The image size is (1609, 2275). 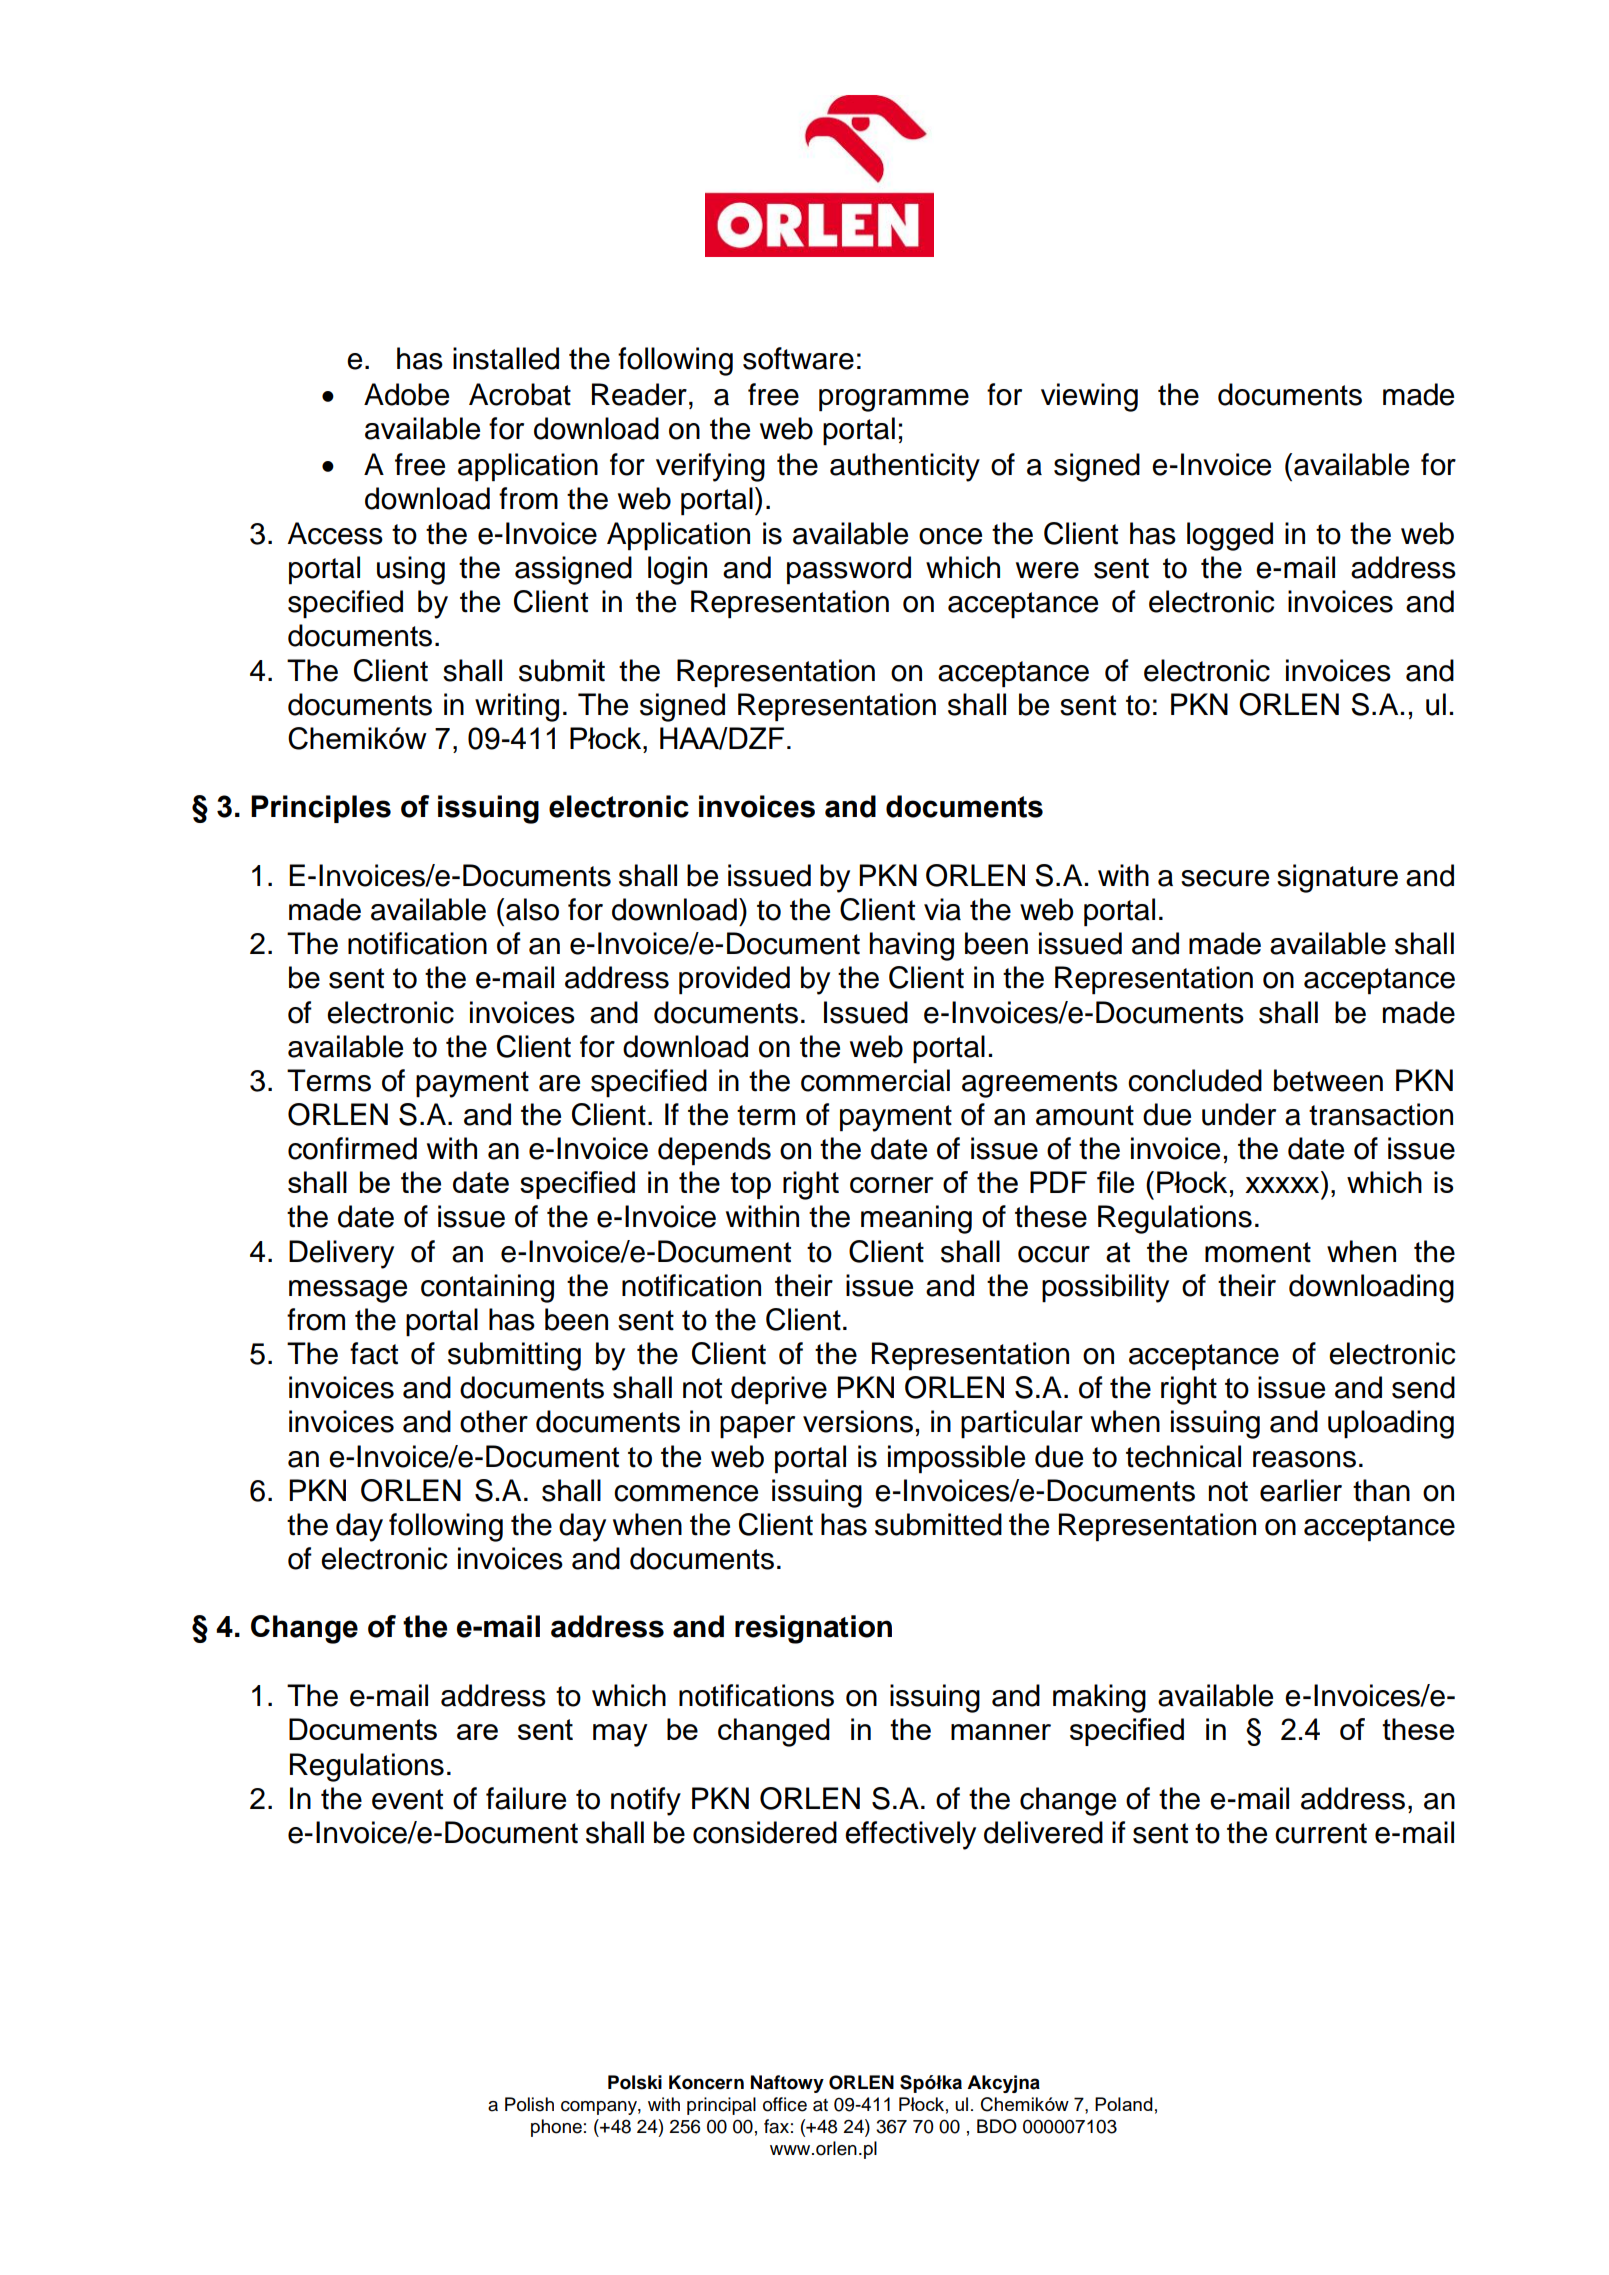 I want to click on Adobe, so click(x=406, y=394).
